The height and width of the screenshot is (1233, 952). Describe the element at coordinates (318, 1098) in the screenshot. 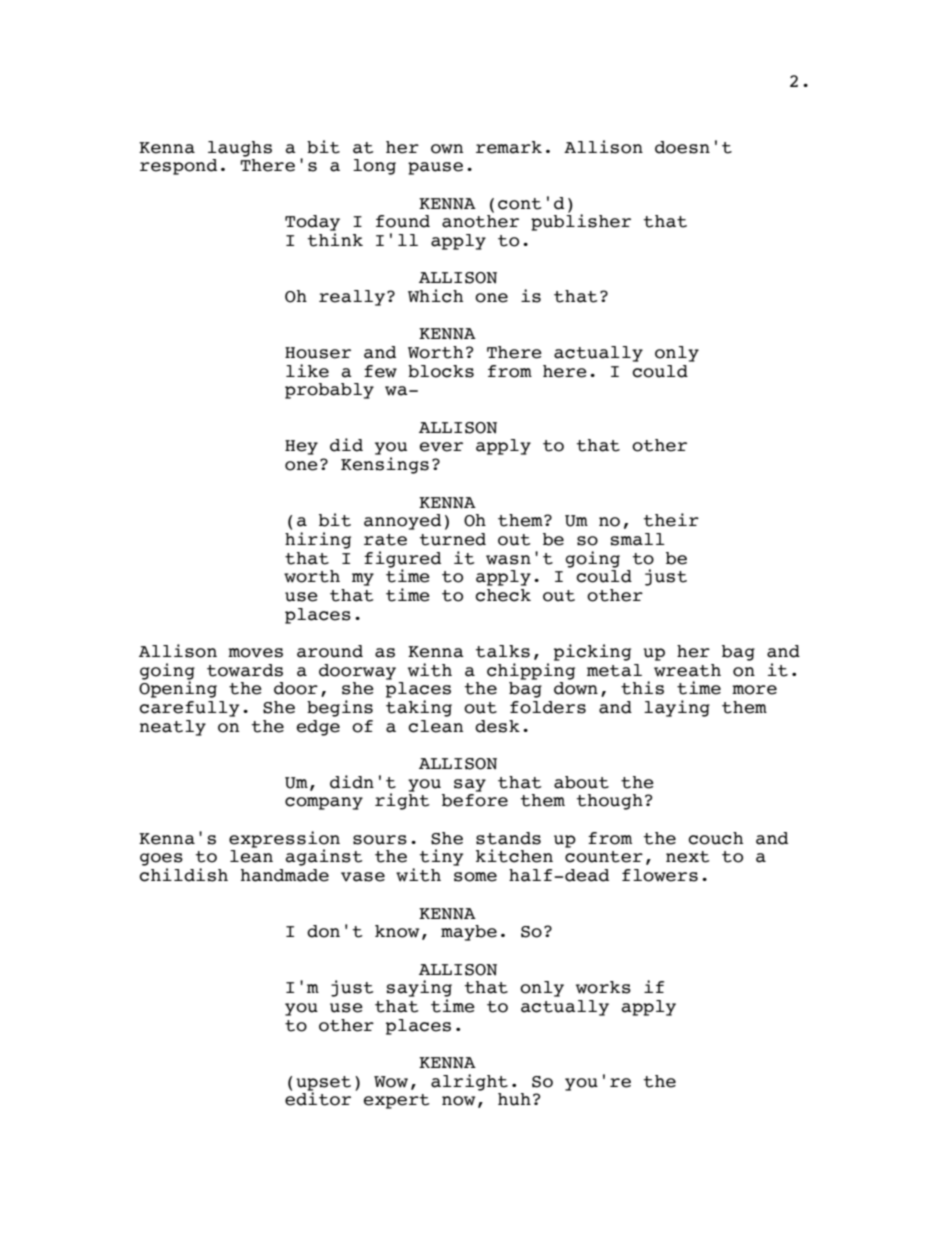

I see `editor` at that location.
